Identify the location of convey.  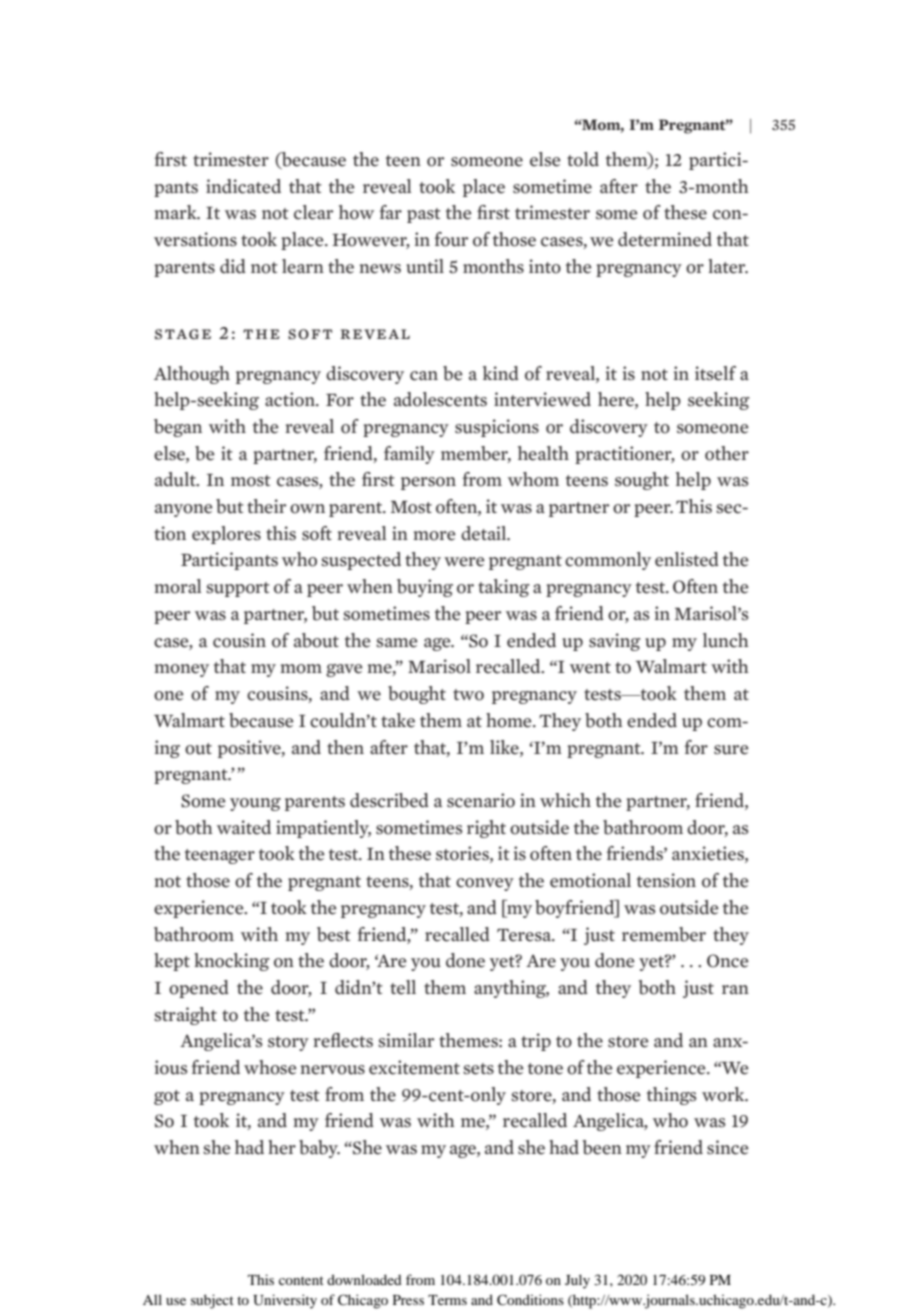
(485, 884).
